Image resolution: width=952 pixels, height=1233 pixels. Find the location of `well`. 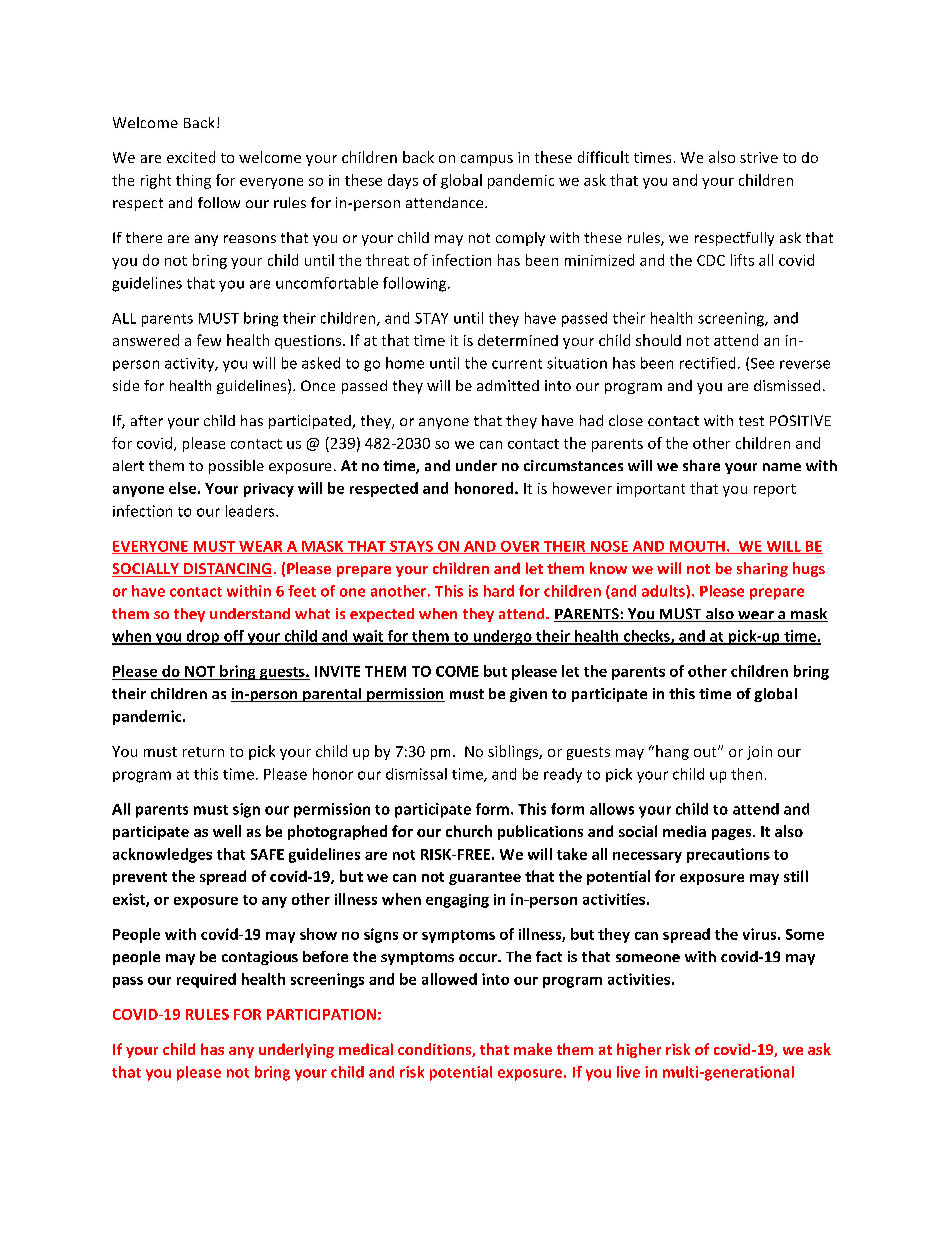

well is located at coordinates (227, 831).
